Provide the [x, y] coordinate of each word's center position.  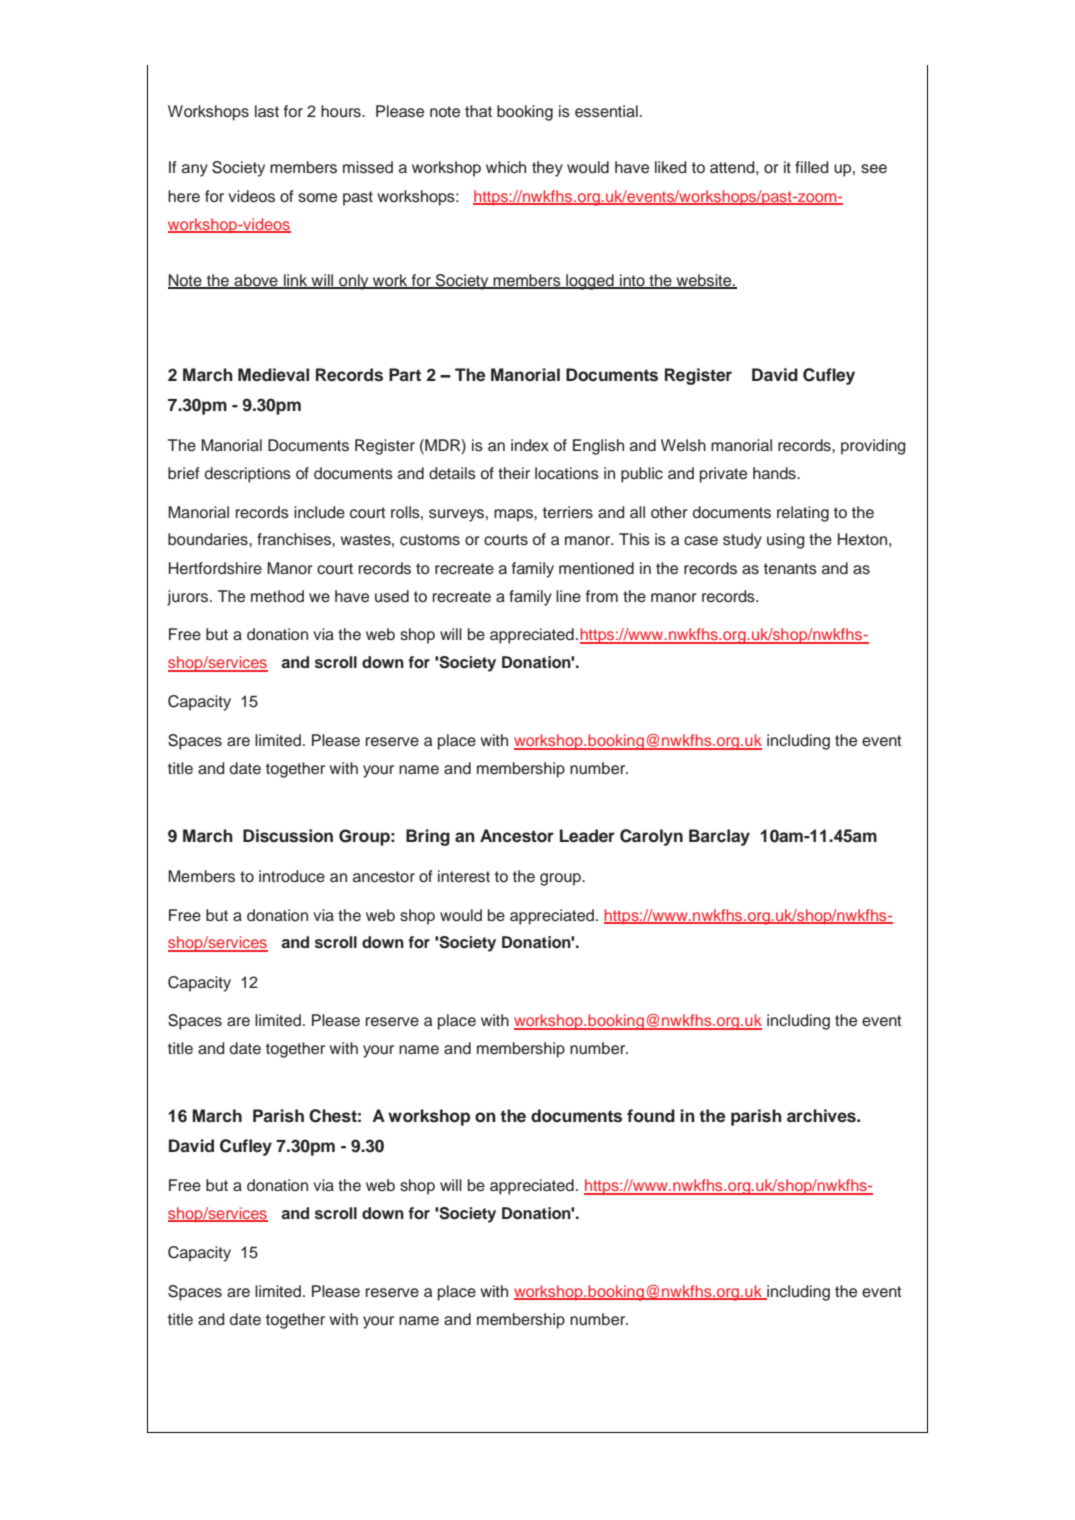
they [547, 169]
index [530, 445]
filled [812, 167]
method [277, 596]
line [568, 596]
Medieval [273, 375]
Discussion [288, 836]
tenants [790, 569]
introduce [292, 876]
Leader [587, 836]
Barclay [719, 837]
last [267, 111]
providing [873, 447]
